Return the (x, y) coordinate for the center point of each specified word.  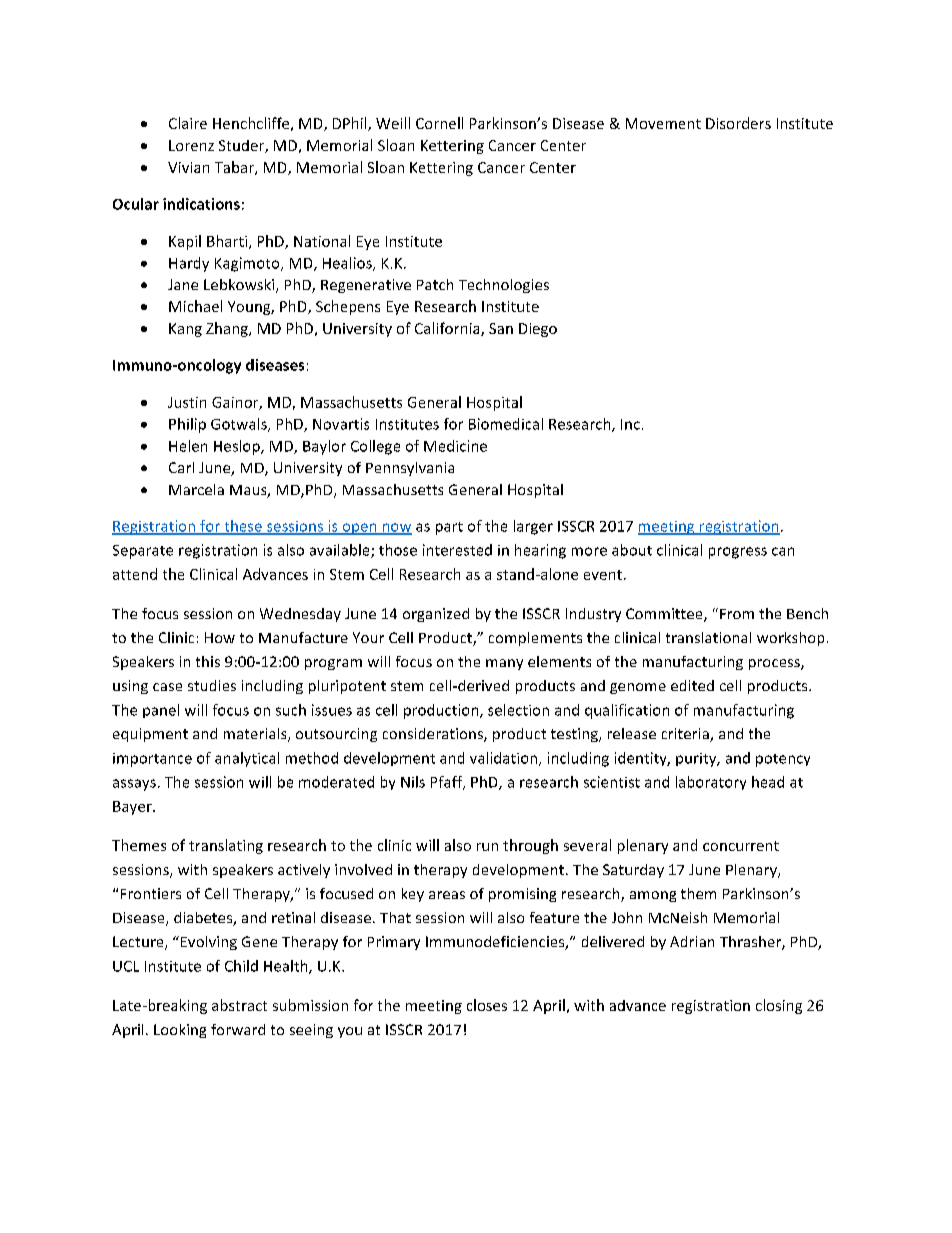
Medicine (455, 446)
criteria (686, 735)
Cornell (439, 123)
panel (161, 711)
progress (738, 553)
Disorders (738, 123)
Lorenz (191, 145)
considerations (434, 735)
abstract (239, 1005)
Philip (187, 425)
